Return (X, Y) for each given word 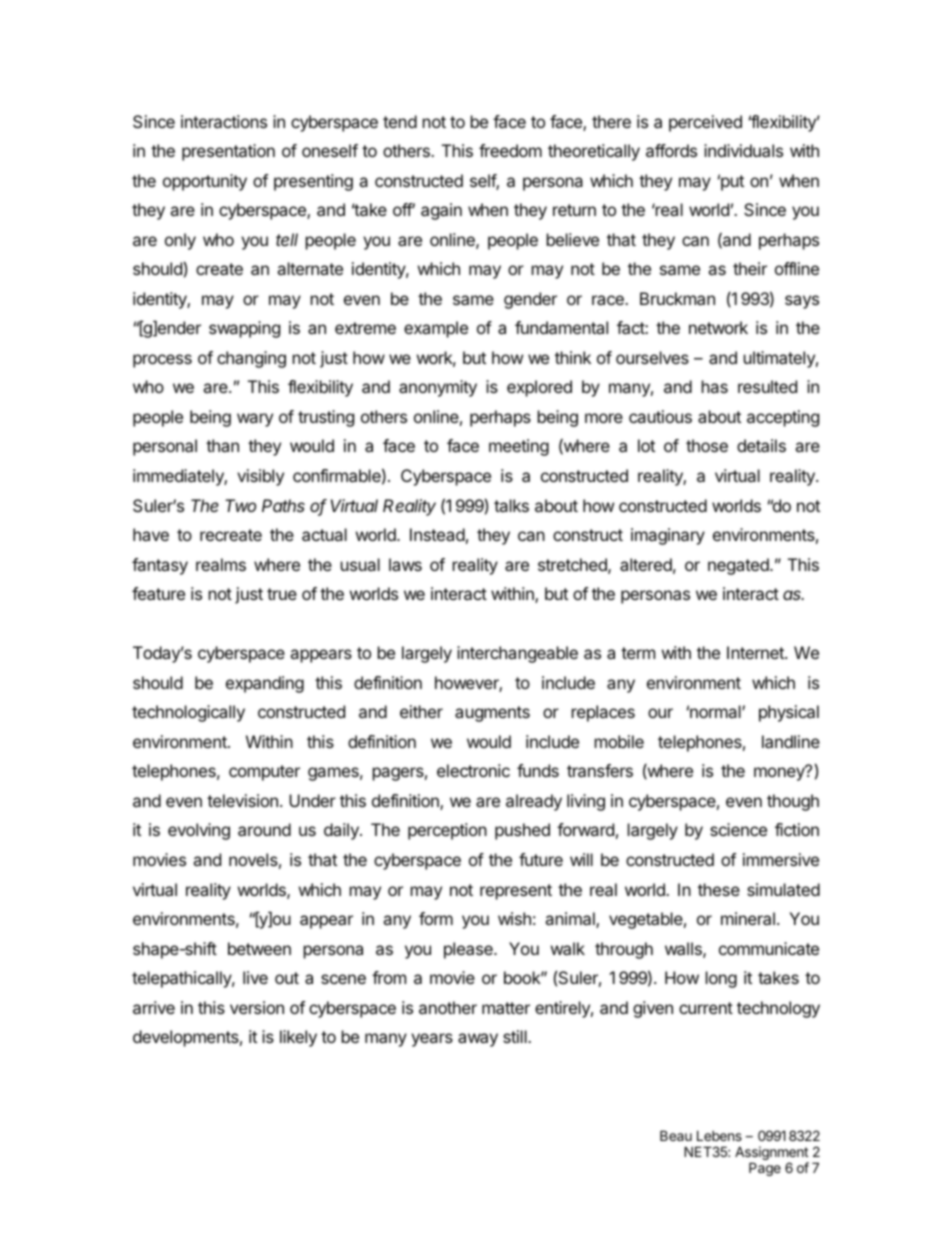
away (478, 1040)
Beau (676, 1135)
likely (298, 1038)
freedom (510, 150)
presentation (228, 152)
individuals (743, 150)
